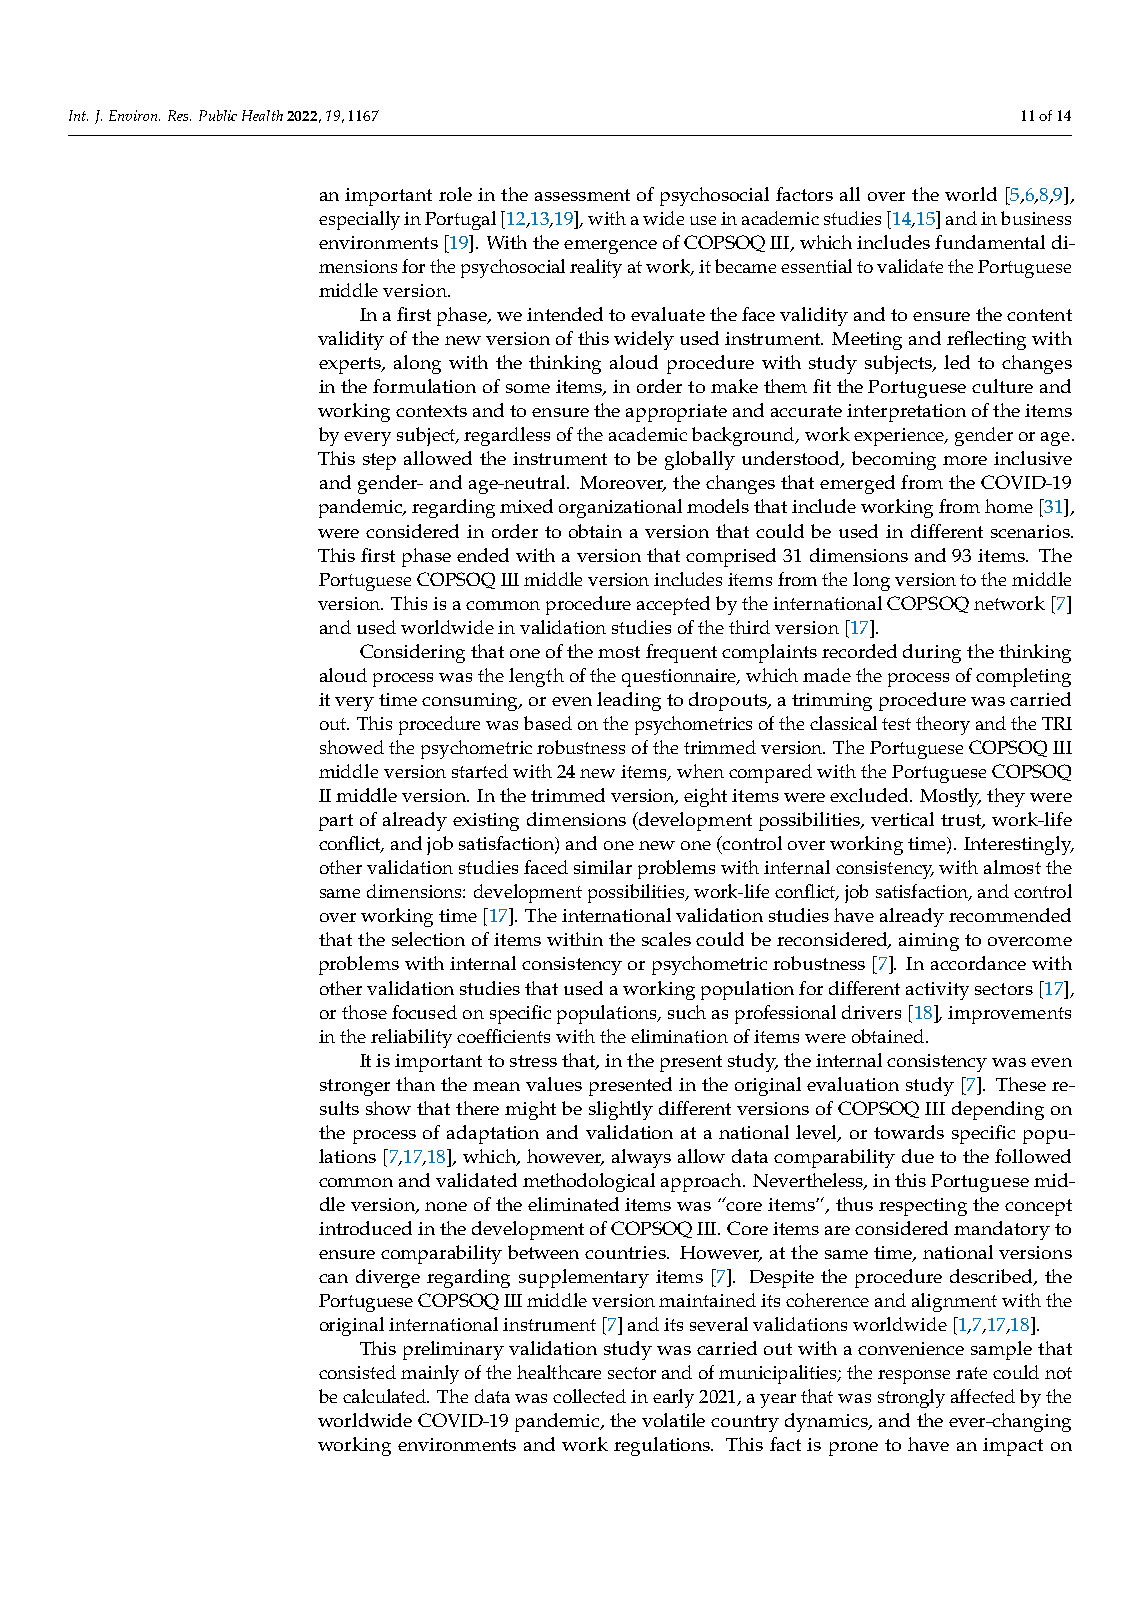 The height and width of the image is (1613, 1141). Describe the element at coordinates (336, 822) in the image. I see `part` at that location.
